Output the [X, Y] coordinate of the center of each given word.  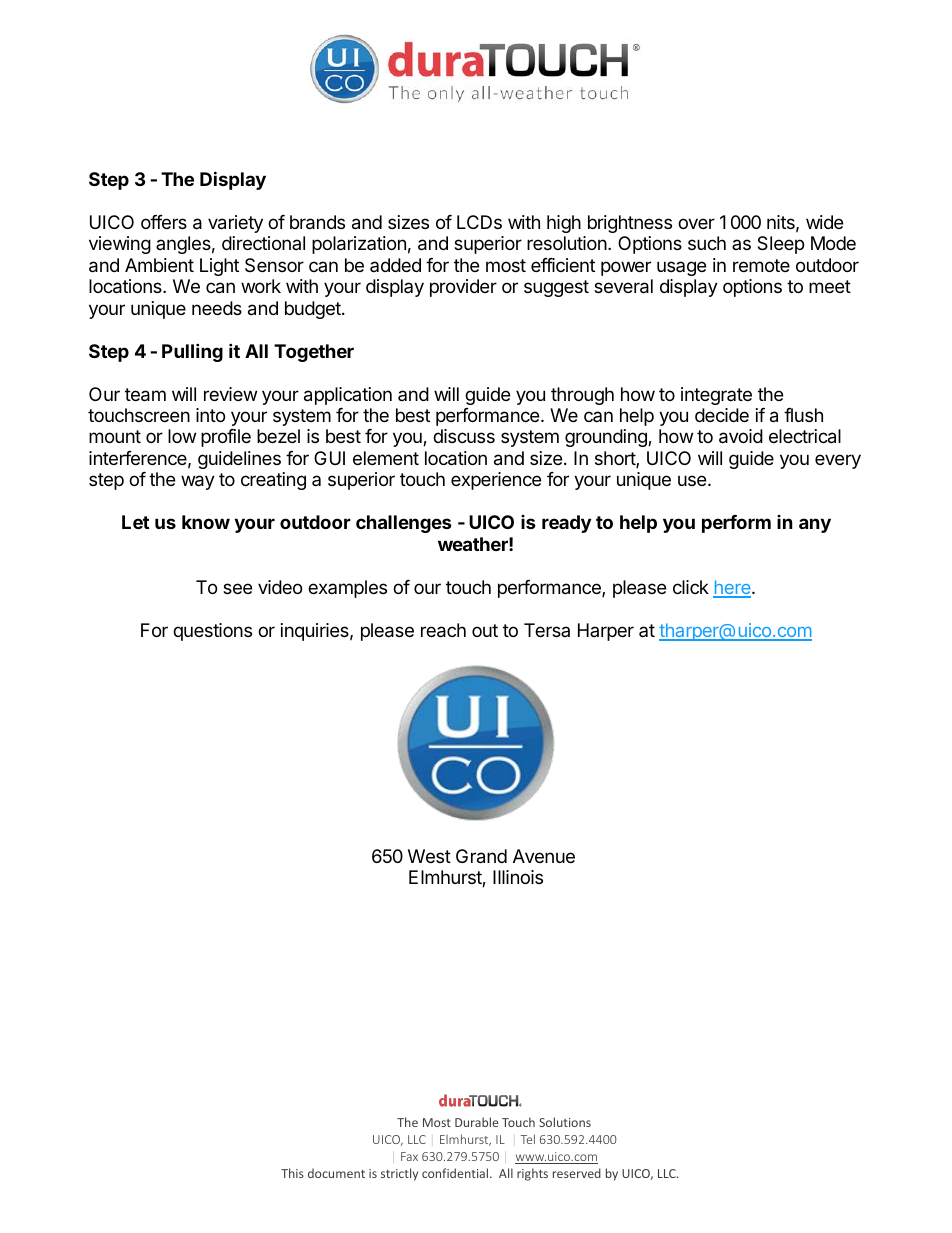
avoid [741, 436]
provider [463, 288]
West [429, 856]
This [292, 1173]
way [198, 482]
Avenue [544, 856]
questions [212, 632]
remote [761, 265]
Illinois [518, 877]
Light [219, 267]
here [733, 588]
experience [496, 481]
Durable [476, 1122]
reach [443, 630]
